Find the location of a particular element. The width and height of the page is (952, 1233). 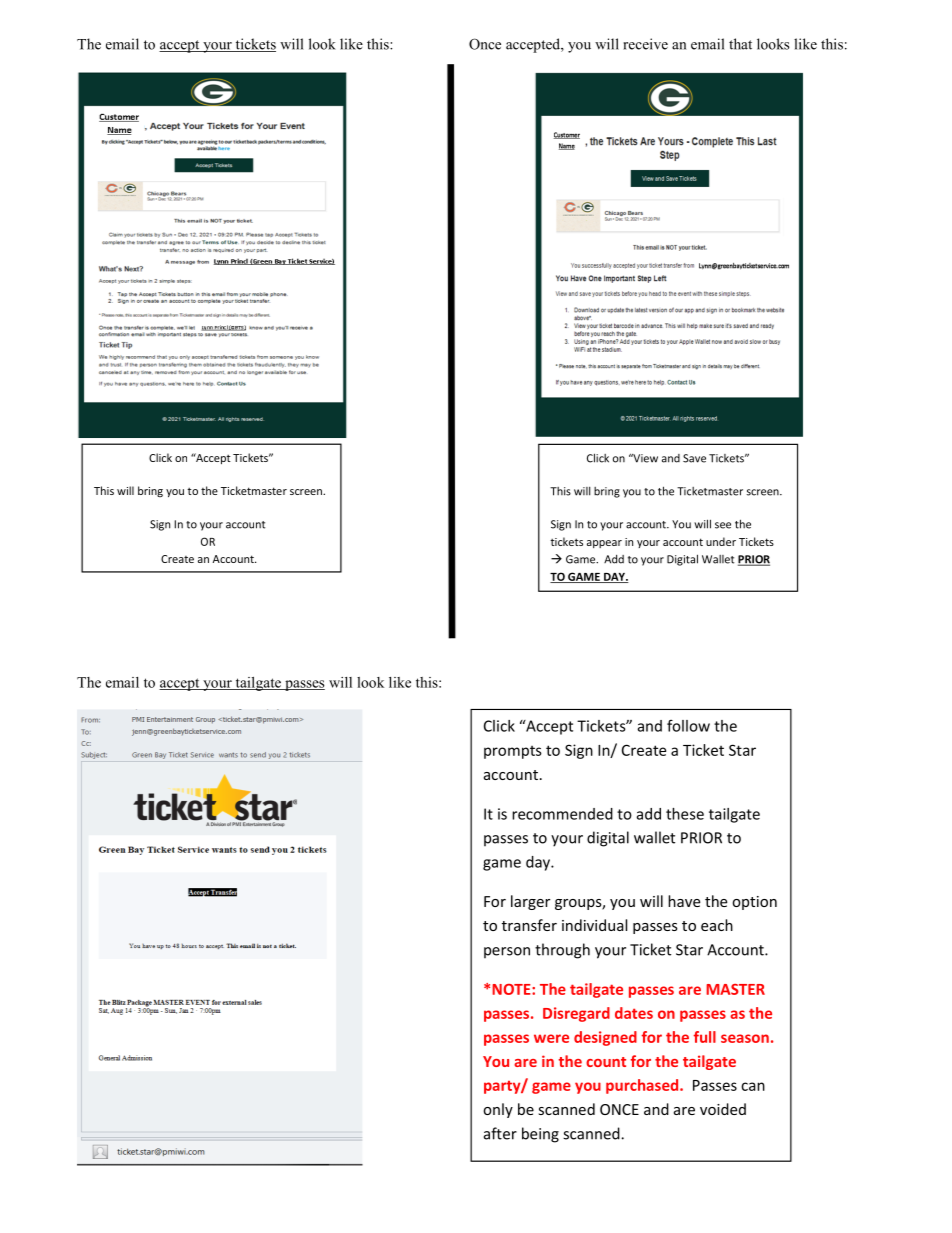

see is located at coordinates (723, 525).
